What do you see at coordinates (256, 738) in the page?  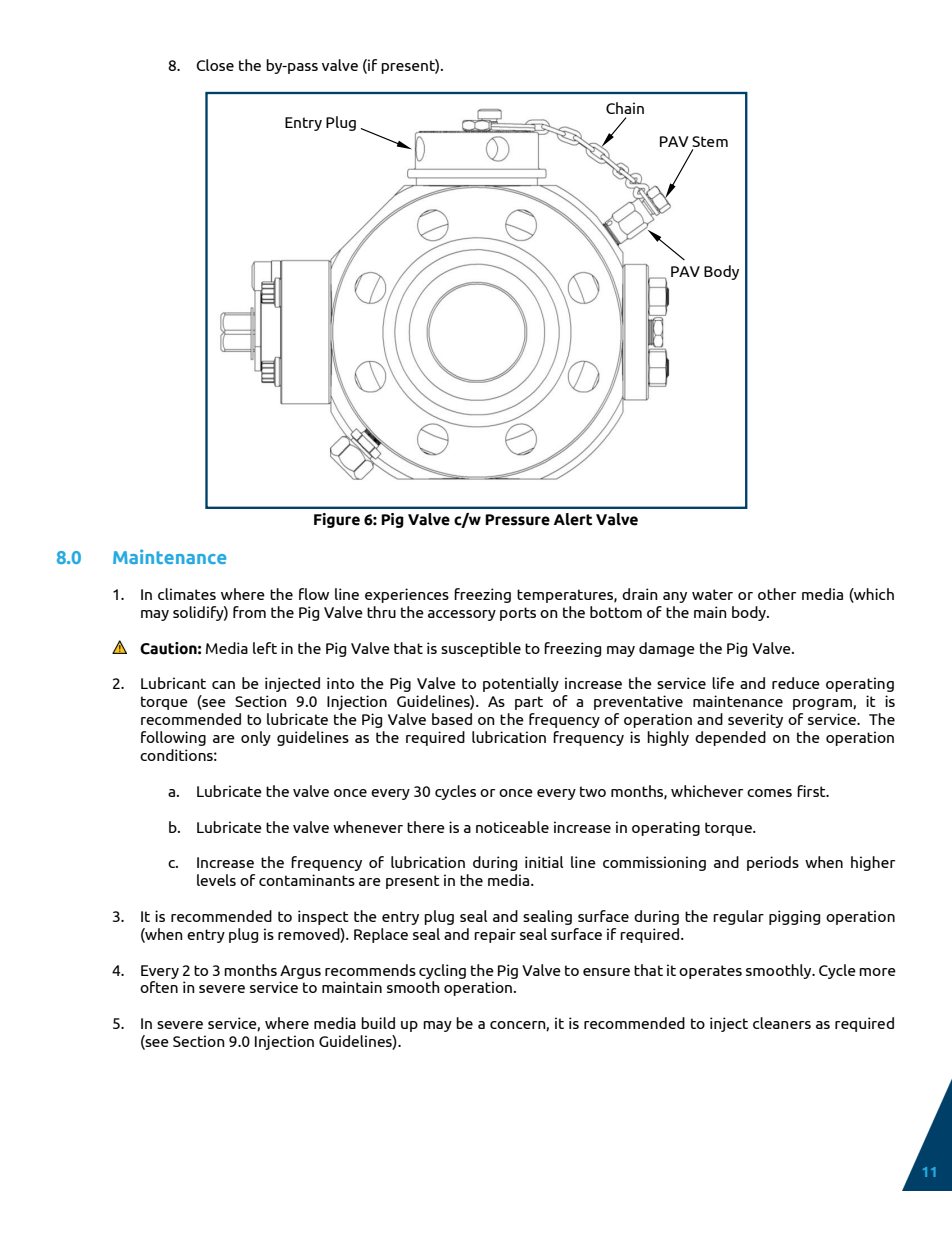 I see `only` at bounding box center [256, 738].
